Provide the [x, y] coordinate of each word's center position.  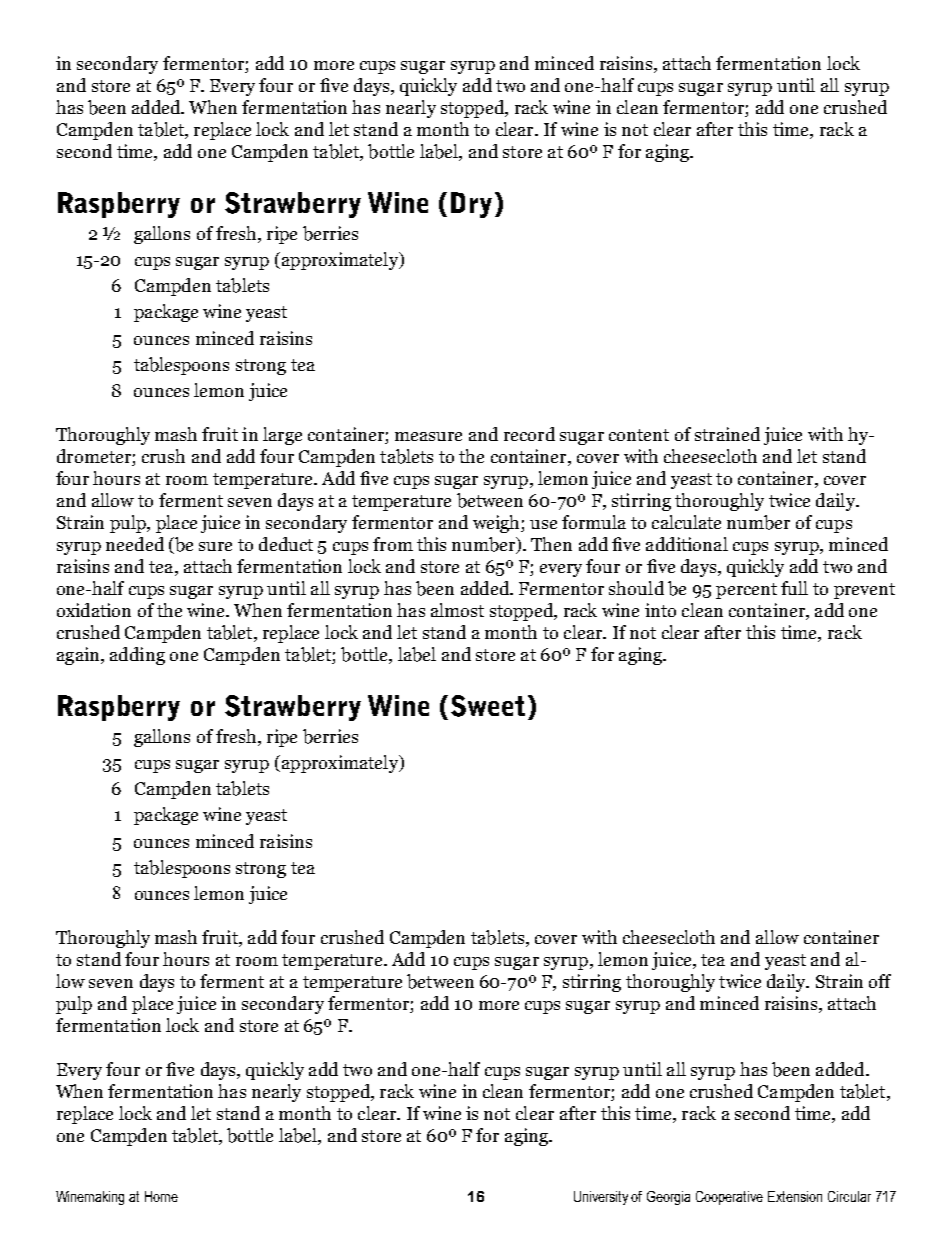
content [639, 435]
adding [137, 656]
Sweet [488, 706]
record [529, 434]
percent [746, 591]
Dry [471, 205]
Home [161, 1196]
